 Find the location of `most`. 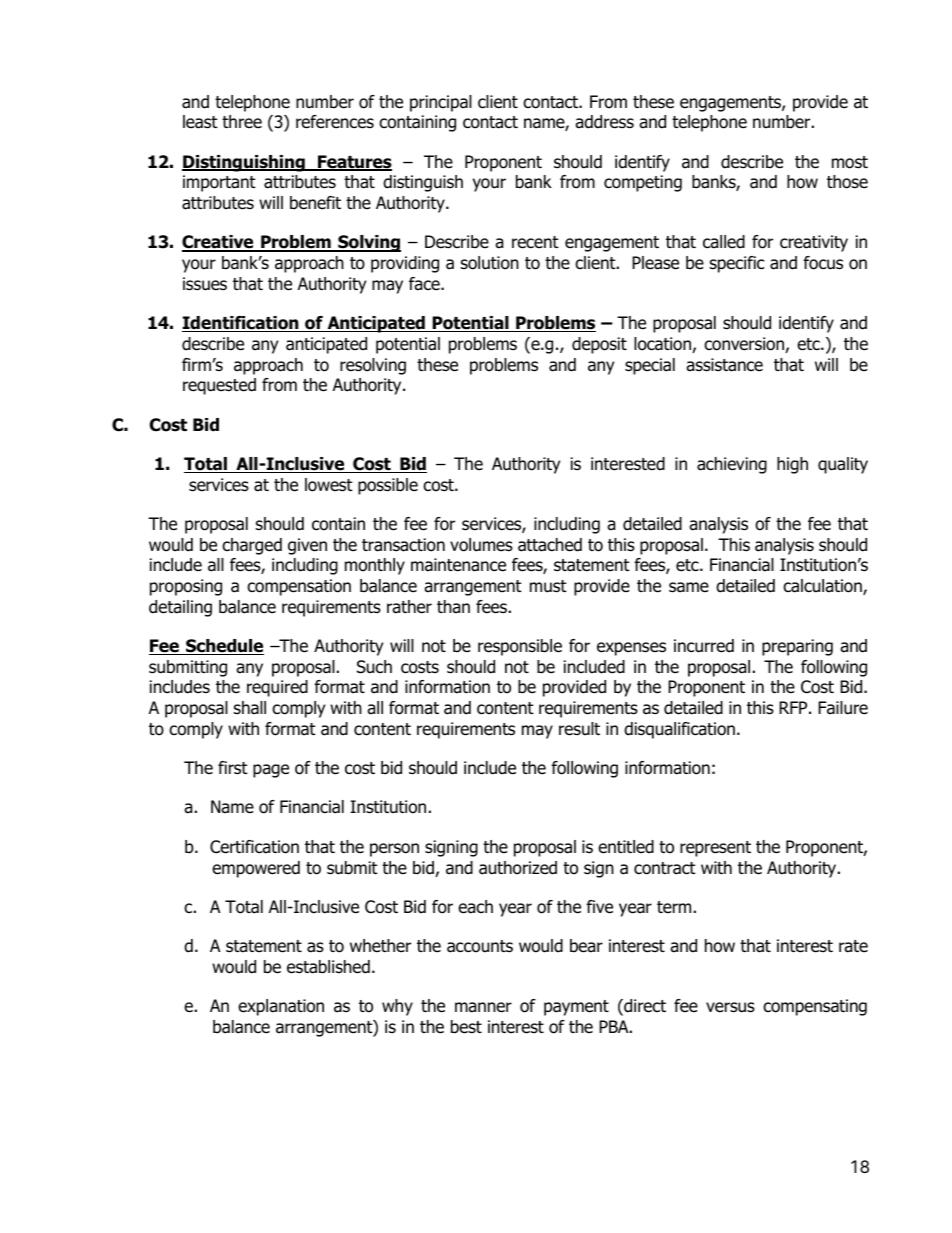

most is located at coordinates (850, 162).
